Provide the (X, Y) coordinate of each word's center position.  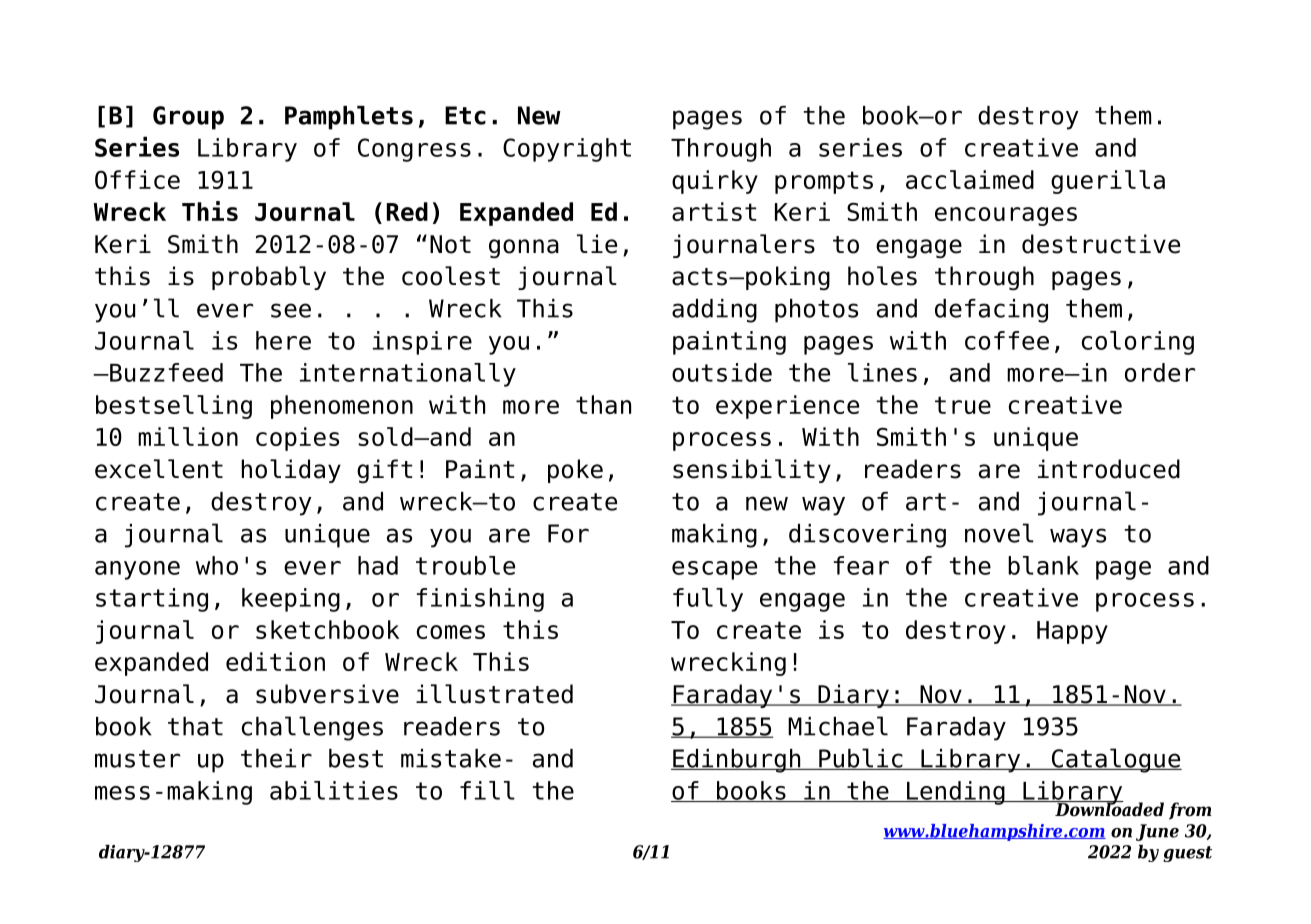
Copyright (567, 150)
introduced (1109, 469)
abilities (334, 790)
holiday (291, 471)
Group (188, 118)
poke (575, 471)
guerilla (1108, 182)
